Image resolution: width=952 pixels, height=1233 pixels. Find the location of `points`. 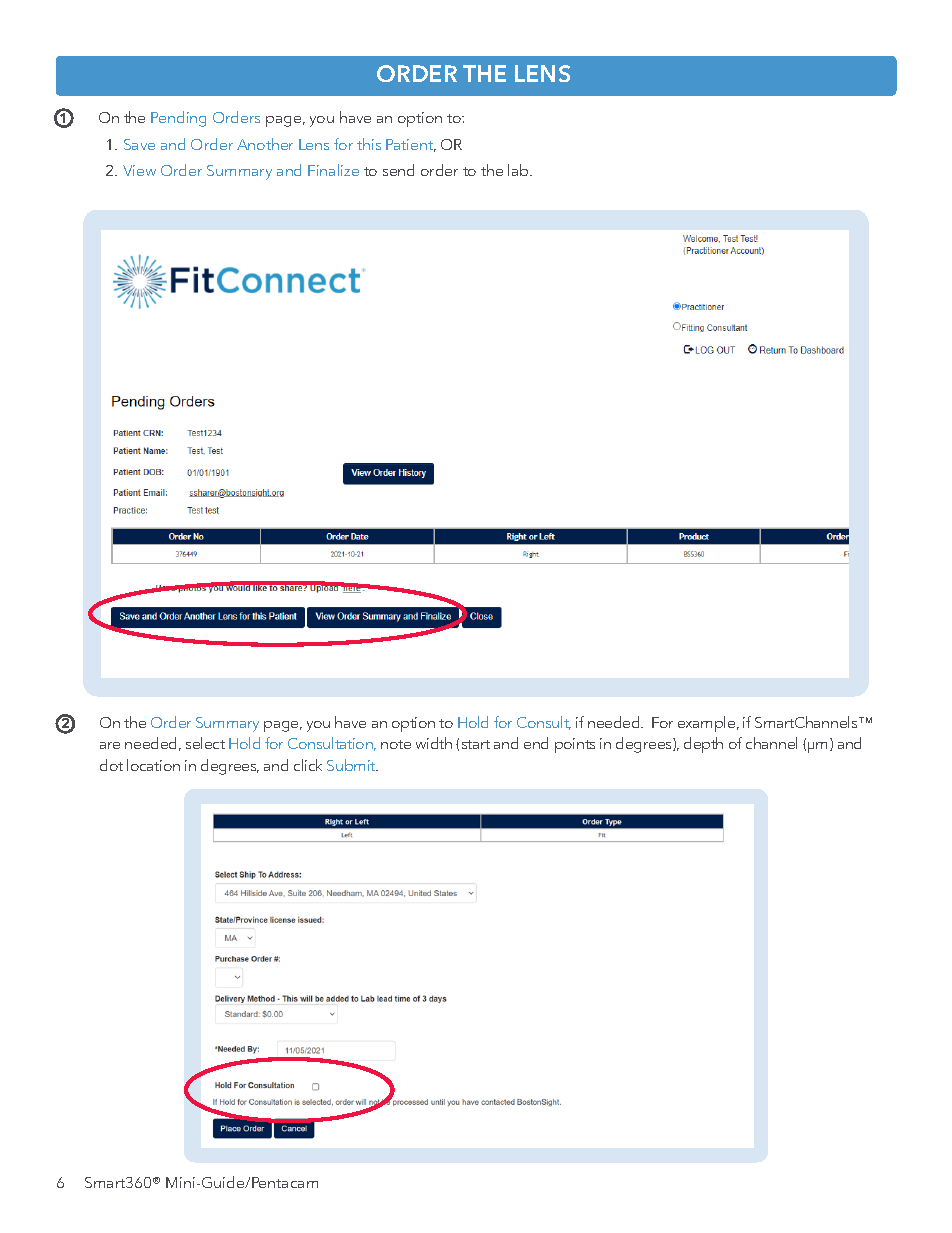

points is located at coordinates (575, 745).
